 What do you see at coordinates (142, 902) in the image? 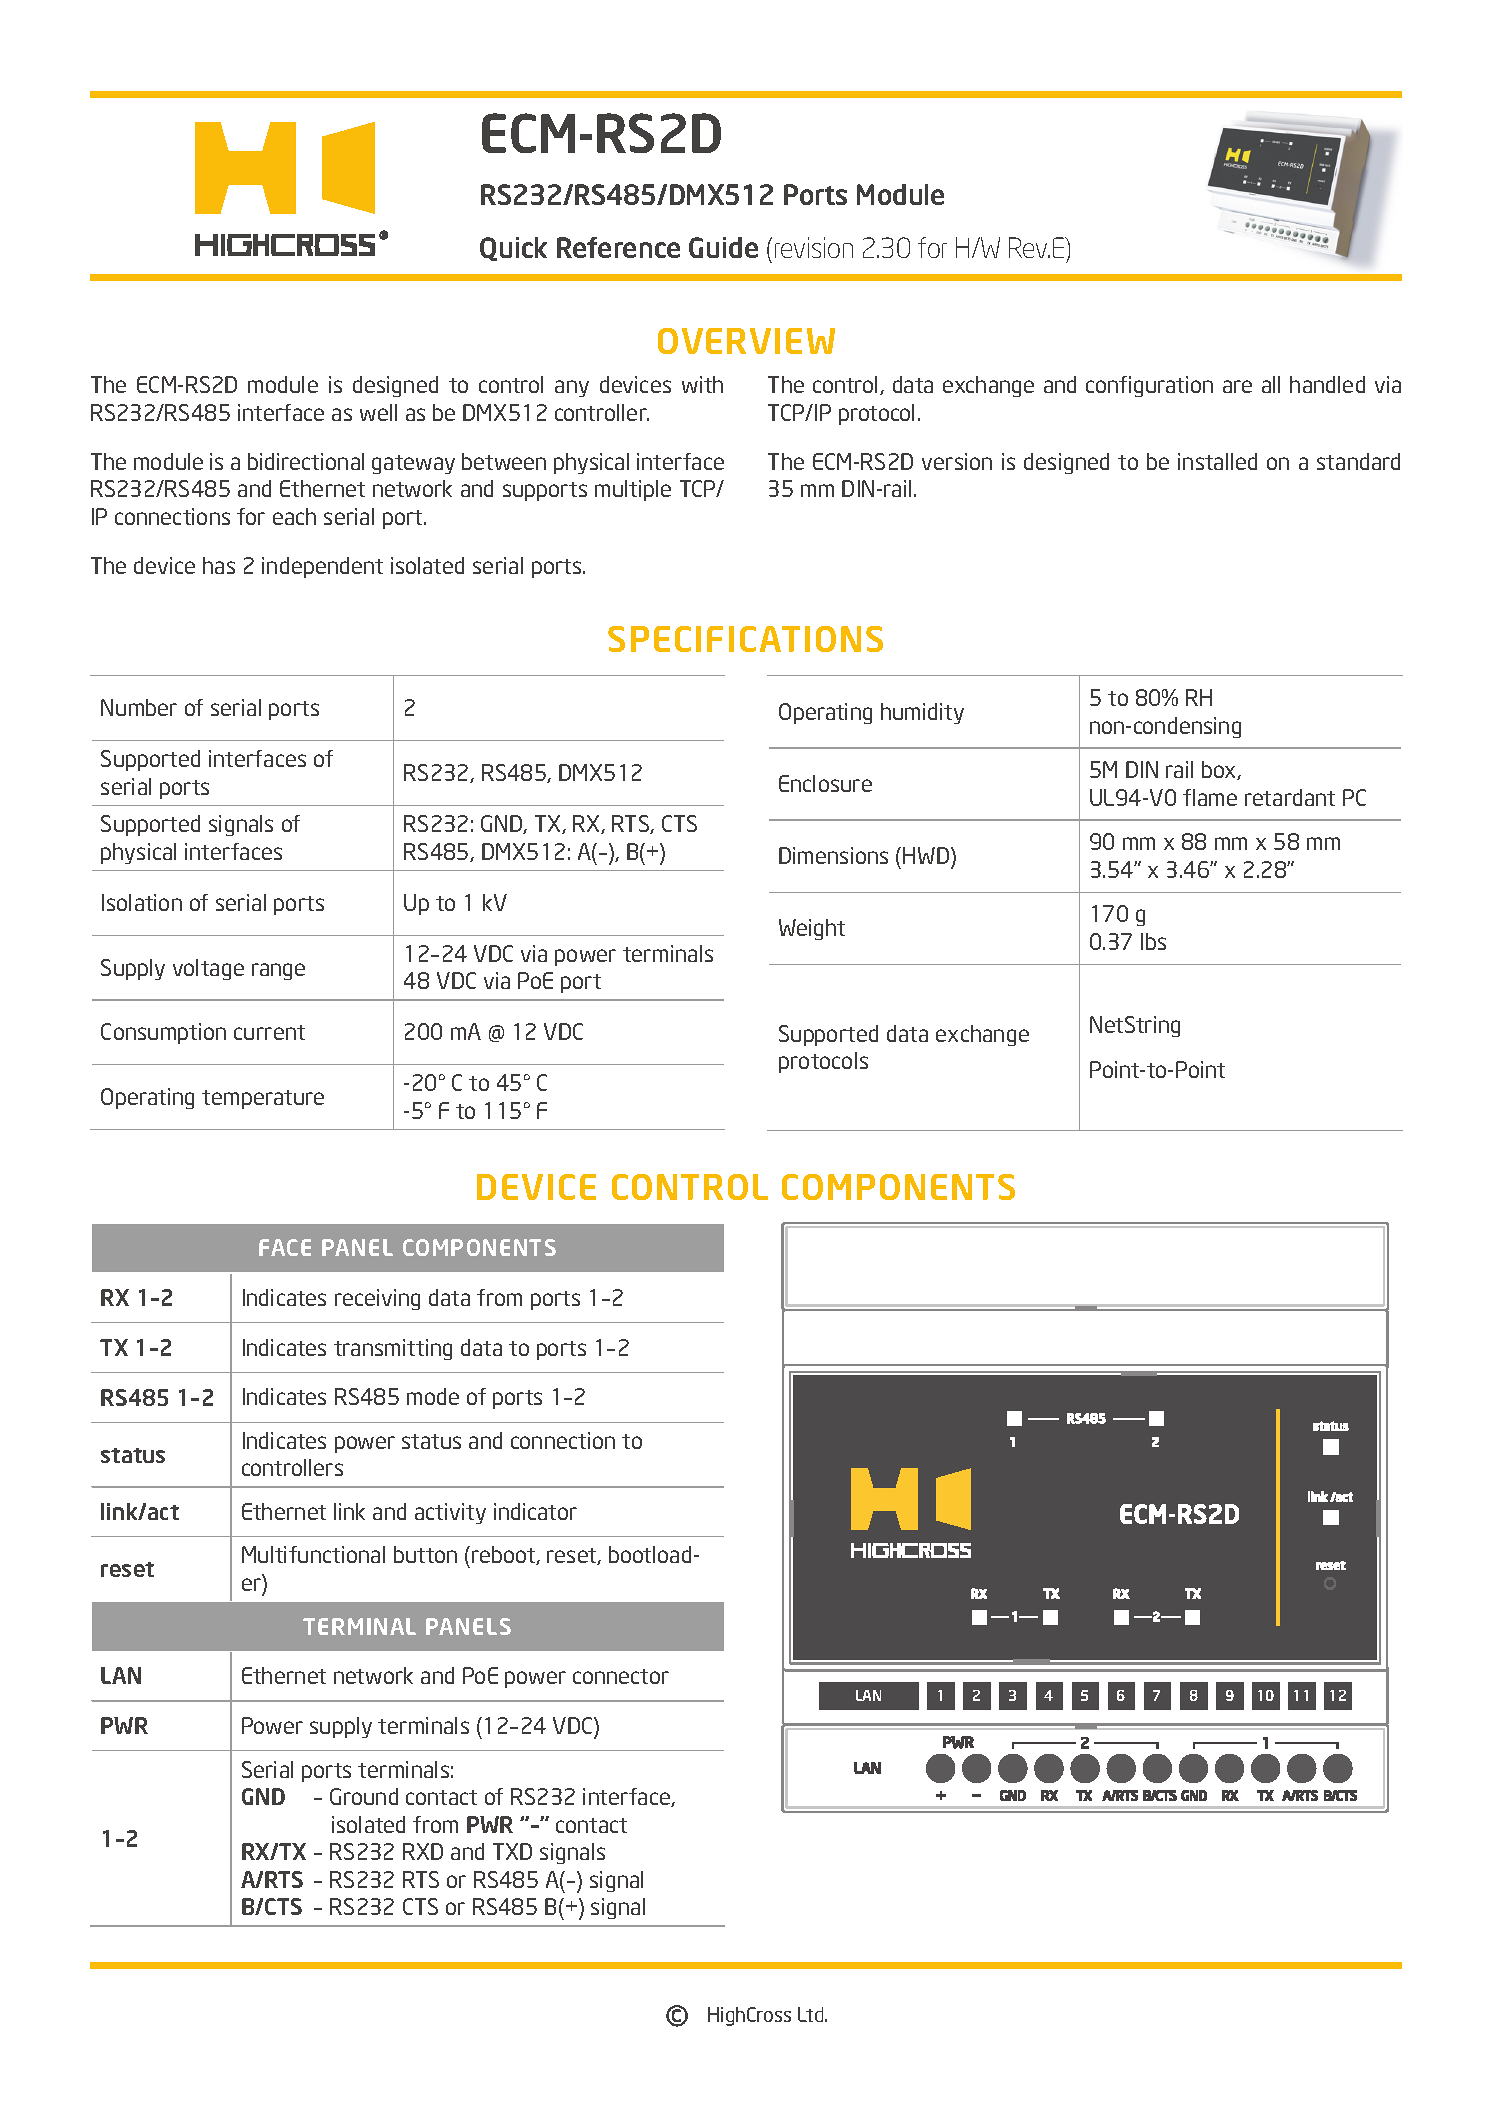
I see `Isolation` at bounding box center [142, 902].
